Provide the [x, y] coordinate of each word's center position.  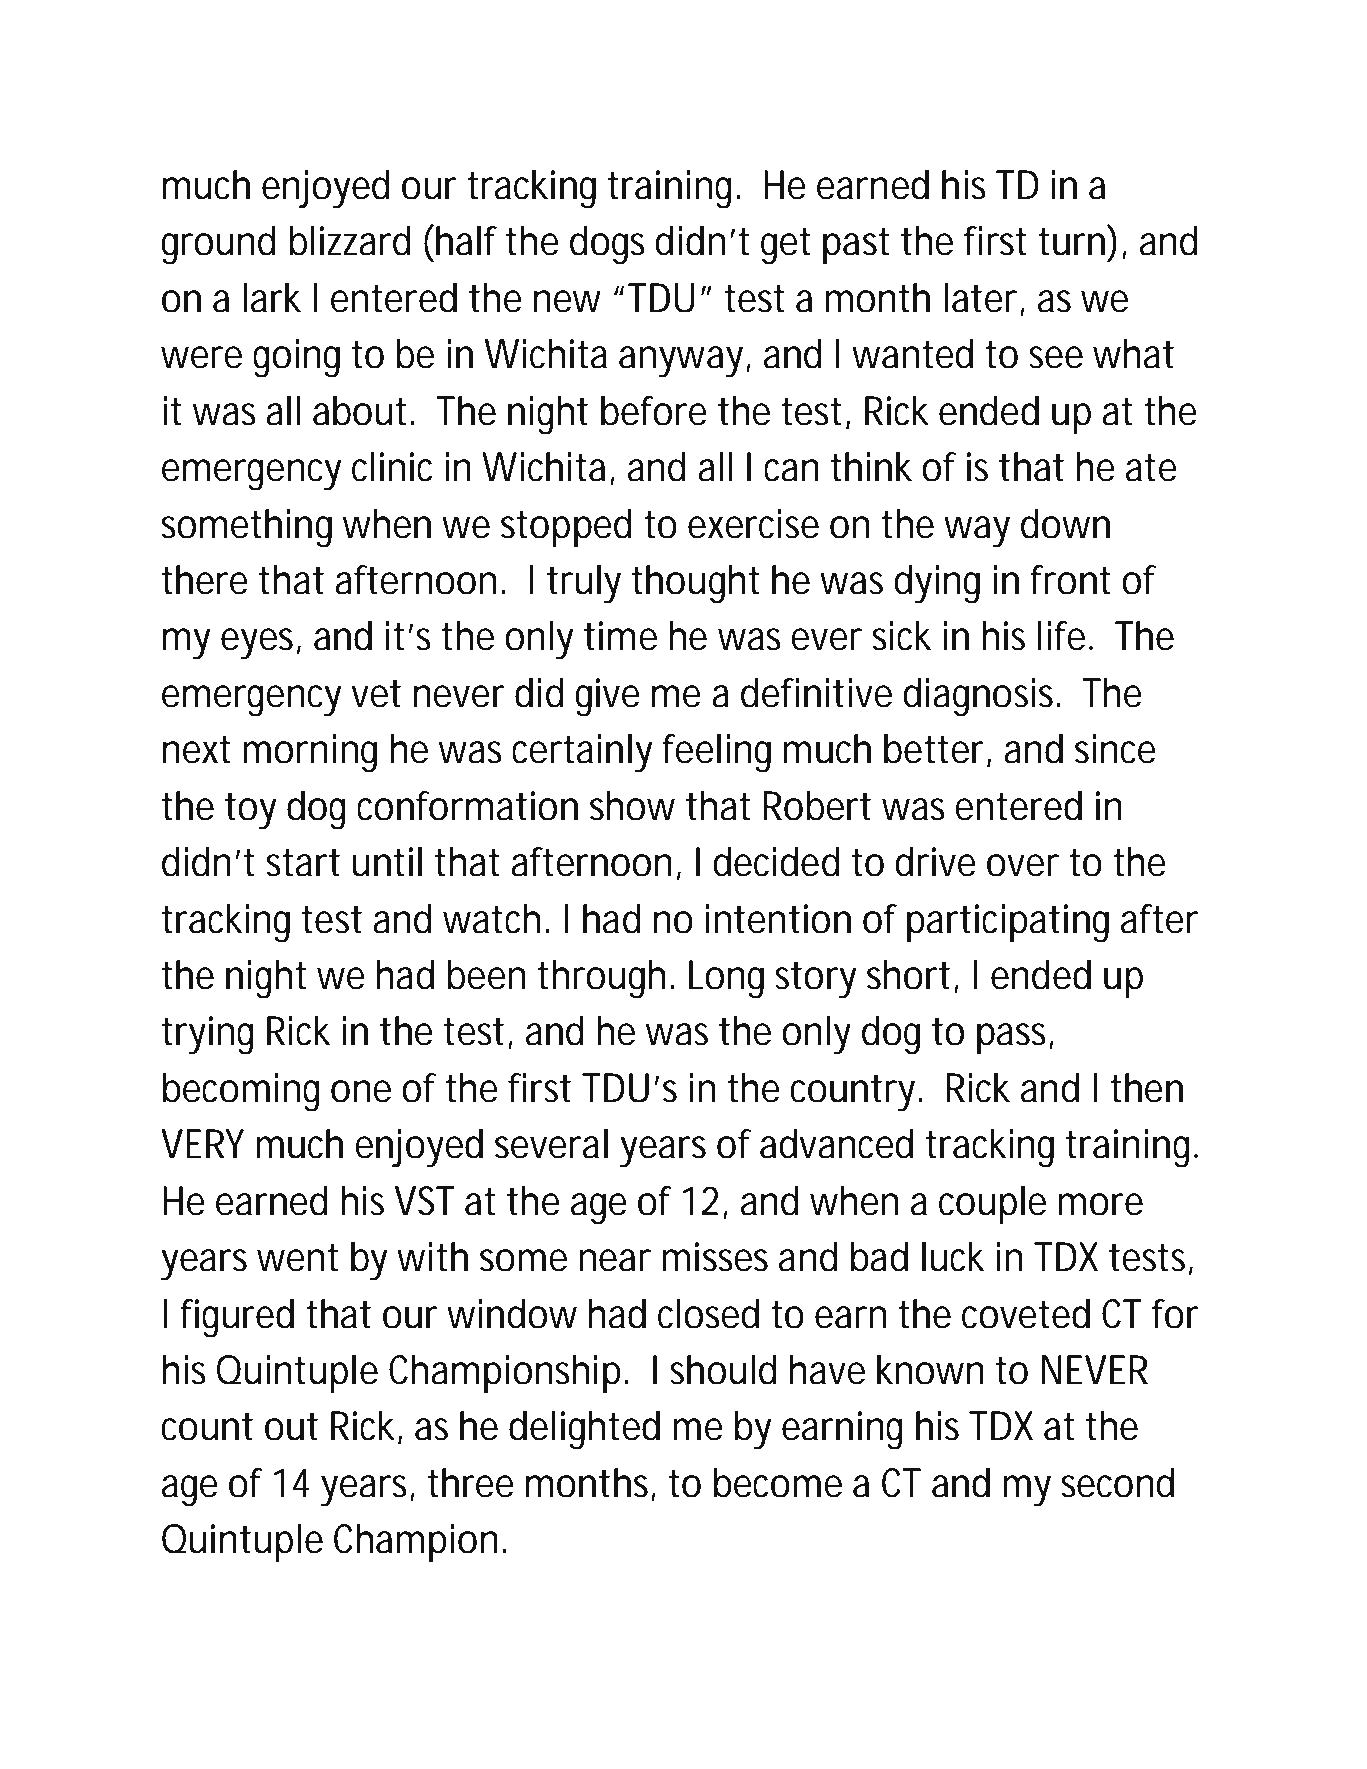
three [471, 1483]
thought [696, 584]
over [1023, 865]
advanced [836, 1144]
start [303, 862]
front [1070, 580]
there [205, 580]
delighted [584, 1430]
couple [992, 1205]
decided [776, 862]
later [984, 299]
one [361, 1091]
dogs [607, 245]
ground [219, 245]
